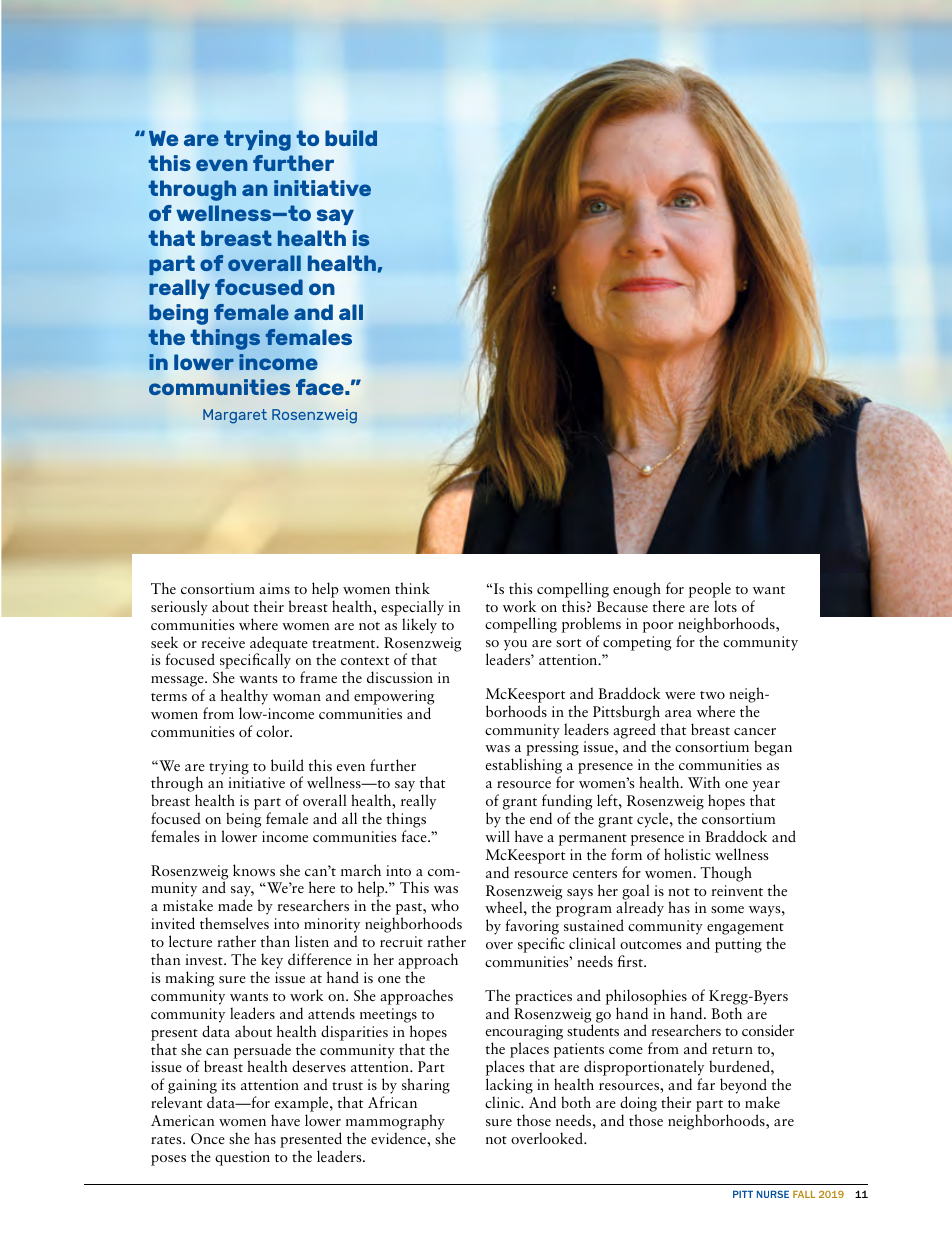 The image size is (952, 1233). I want to click on themselves, so click(234, 923).
